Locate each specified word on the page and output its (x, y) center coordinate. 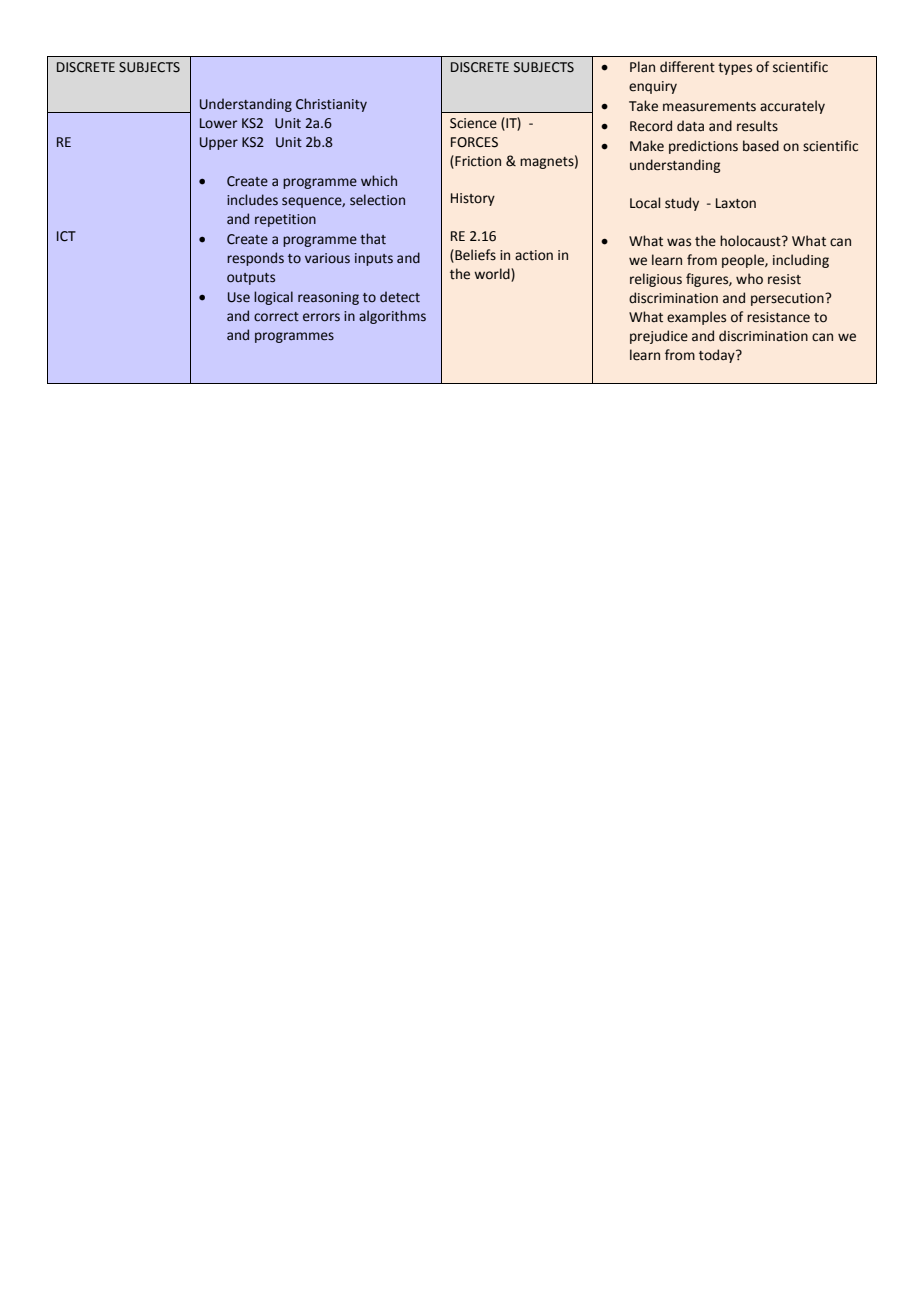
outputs (251, 279)
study (682, 204)
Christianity (331, 105)
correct (276, 317)
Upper (219, 143)
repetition (285, 220)
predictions (703, 147)
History (473, 199)
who (749, 279)
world (493, 275)
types (735, 69)
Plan (642, 67)
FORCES (474, 142)
